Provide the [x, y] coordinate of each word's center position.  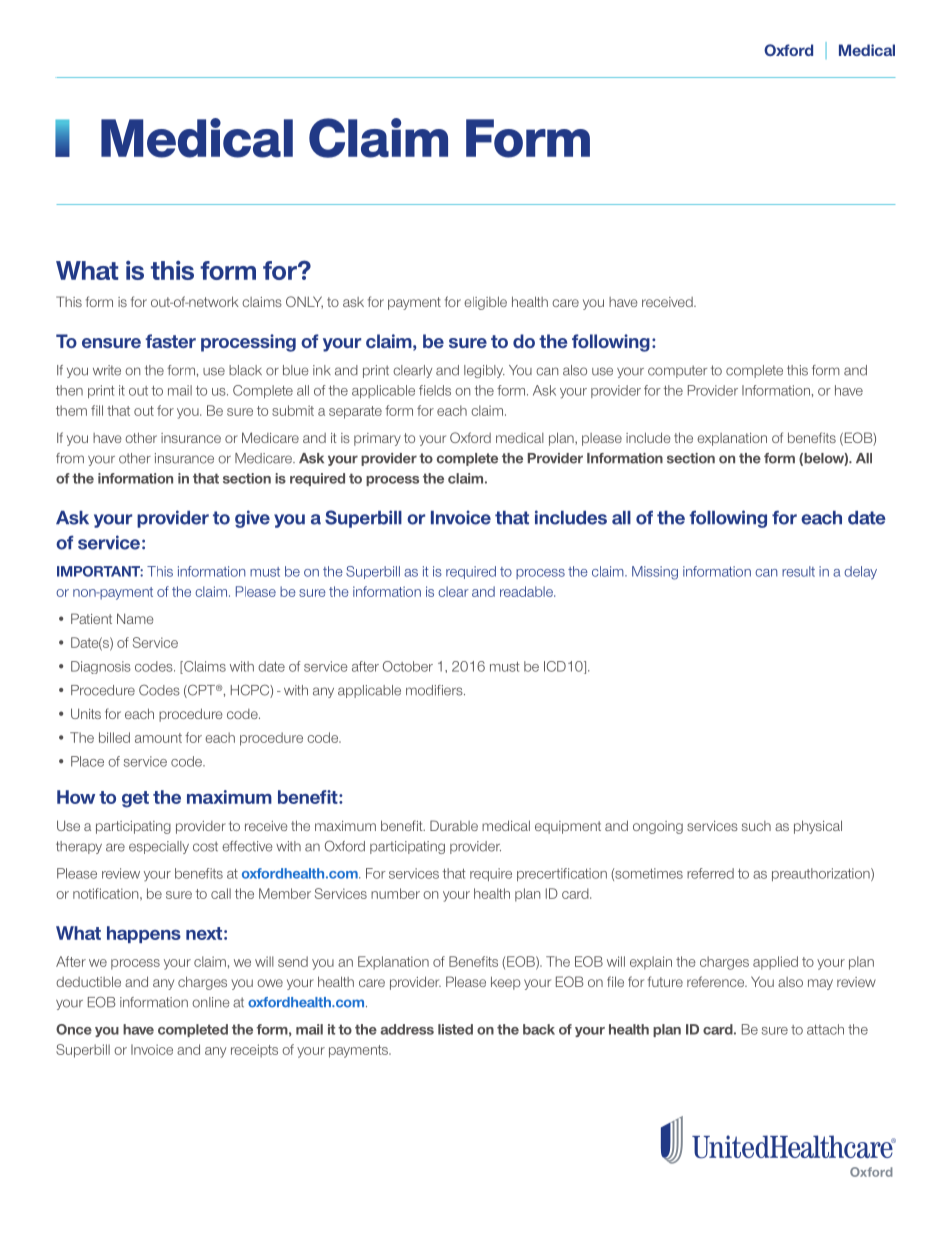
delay [860, 573]
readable [527, 591]
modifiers [435, 690]
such [756, 826]
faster [170, 341]
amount [158, 738]
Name [135, 618]
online [210, 1002]
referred [710, 873]
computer [677, 371]
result [798, 571]
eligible [485, 303]
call [221, 893]
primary [377, 439]
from [70, 458]
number [395, 893]
